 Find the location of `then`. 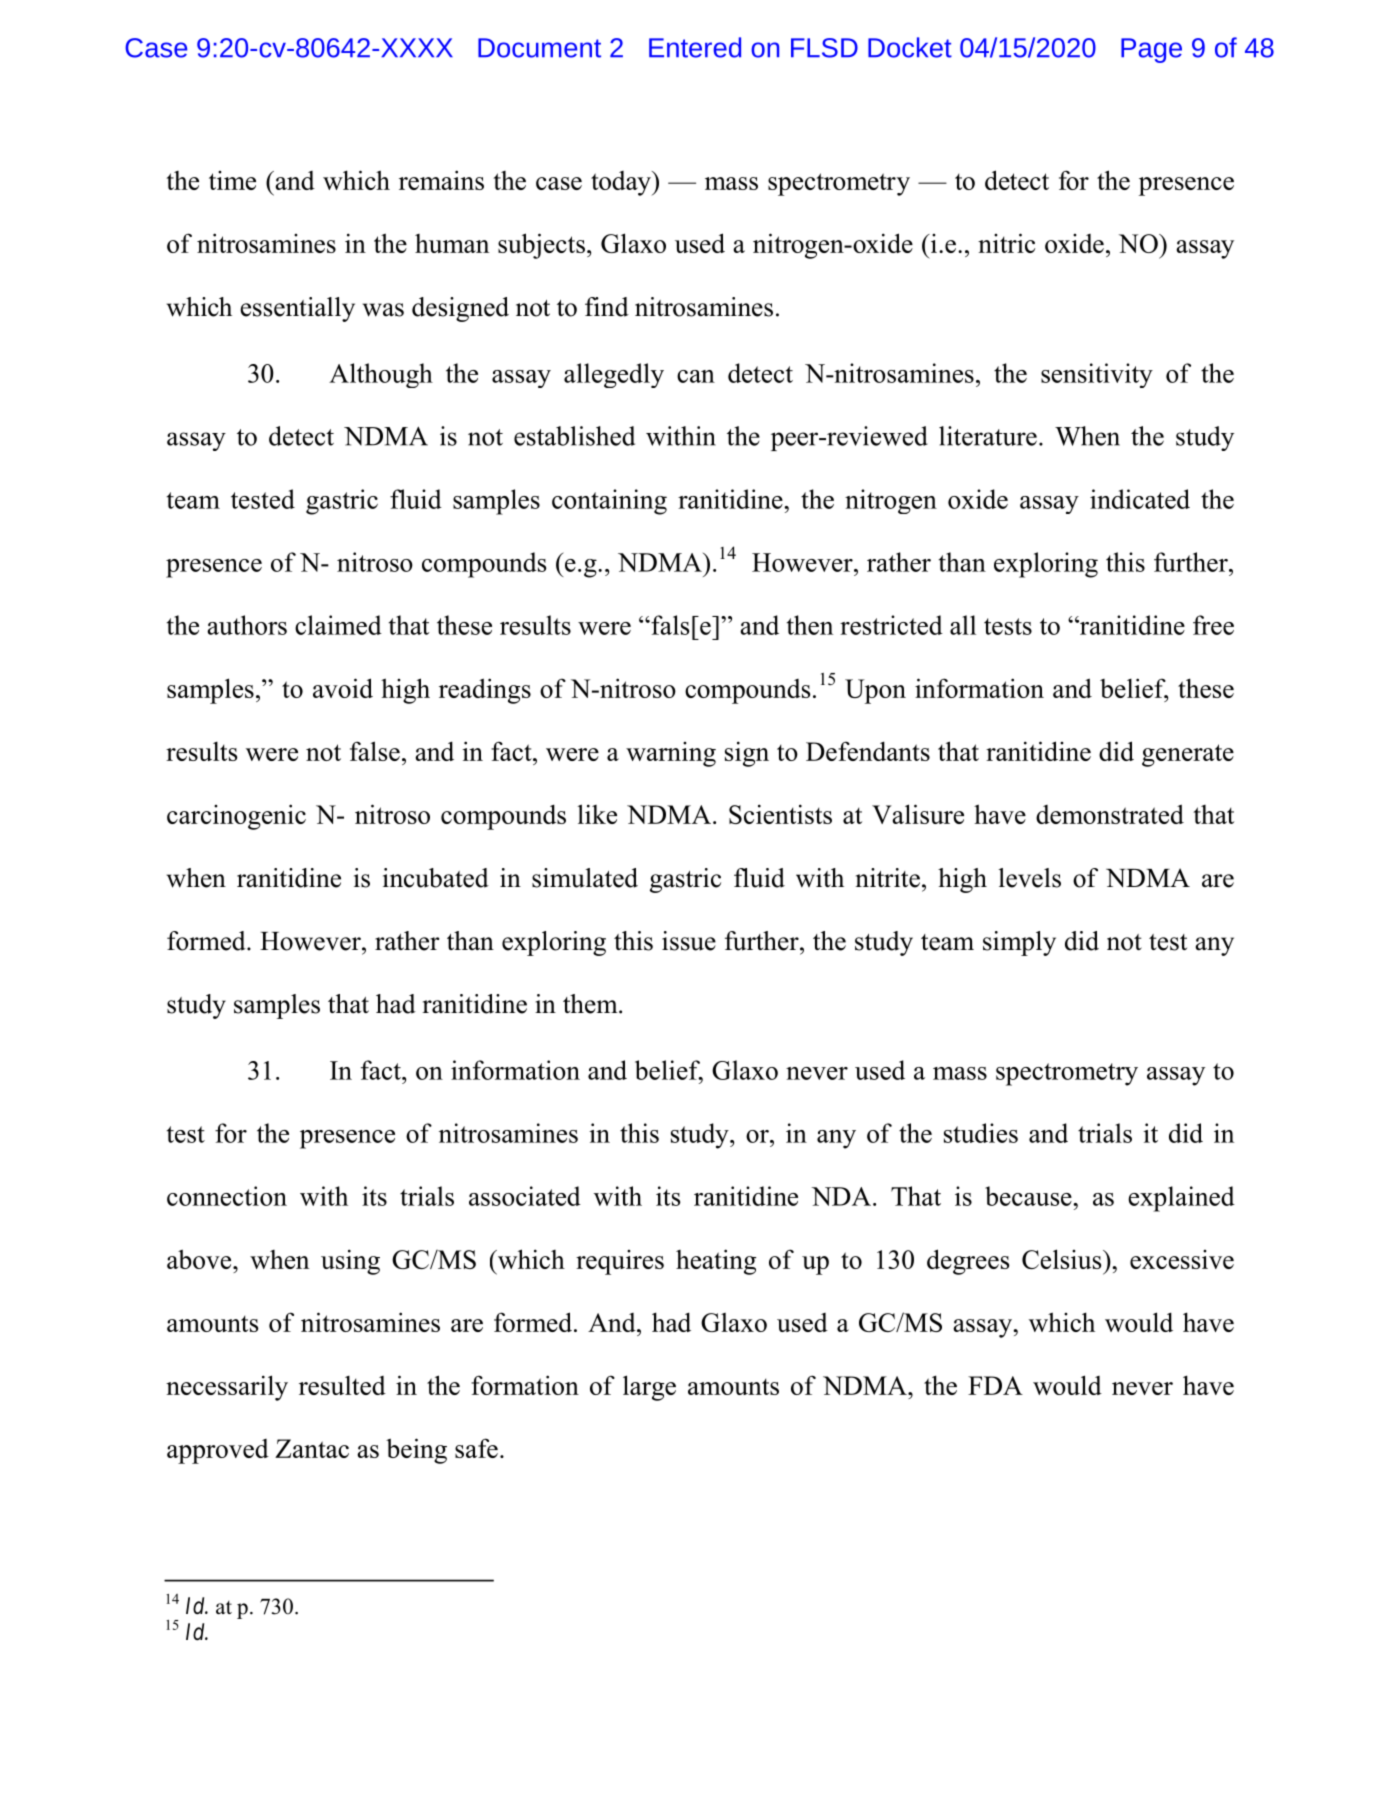

then is located at coordinates (810, 625).
